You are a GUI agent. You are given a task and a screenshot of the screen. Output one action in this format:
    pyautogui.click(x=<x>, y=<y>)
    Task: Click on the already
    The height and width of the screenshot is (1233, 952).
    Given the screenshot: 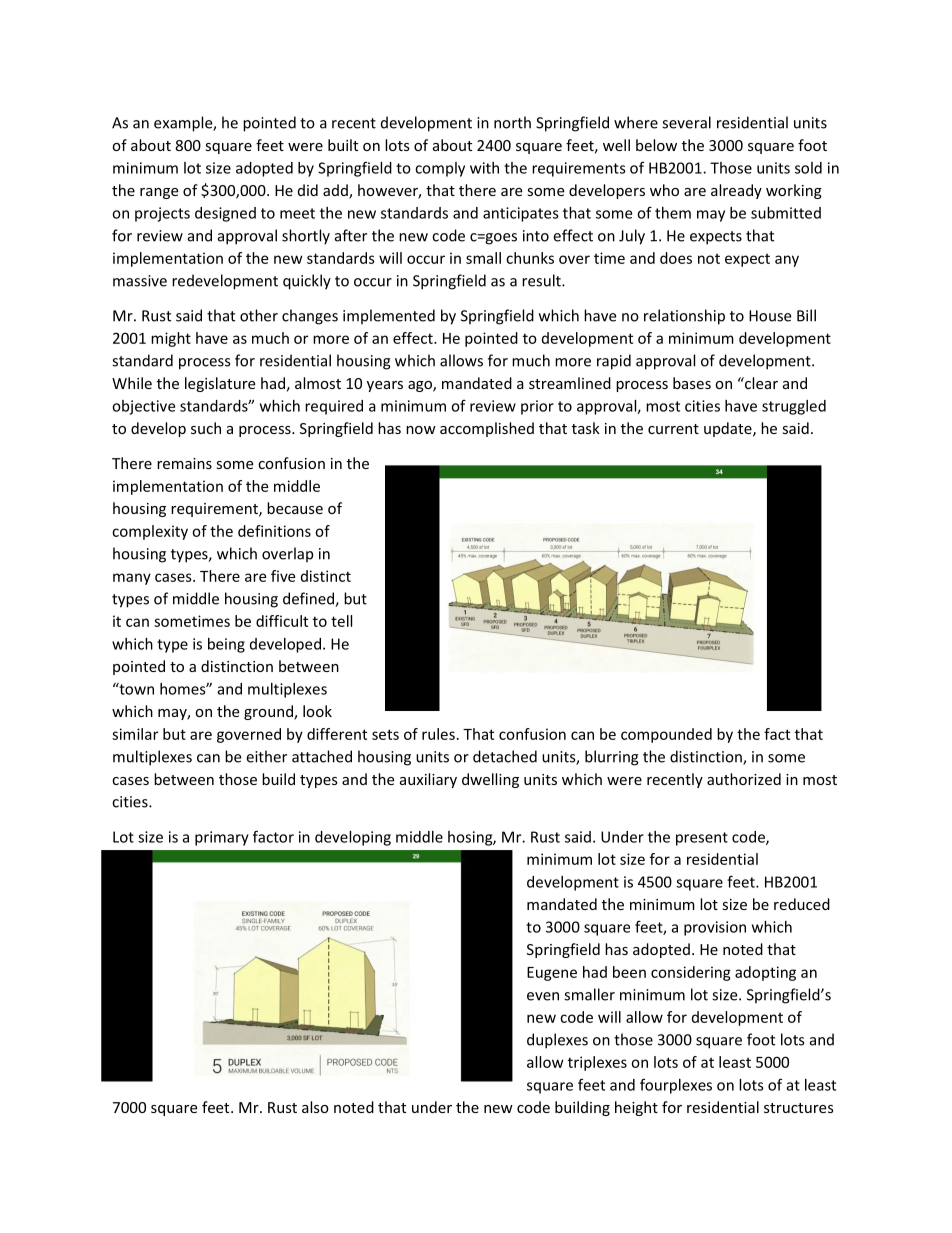 What is the action you would take?
    pyautogui.click(x=736, y=191)
